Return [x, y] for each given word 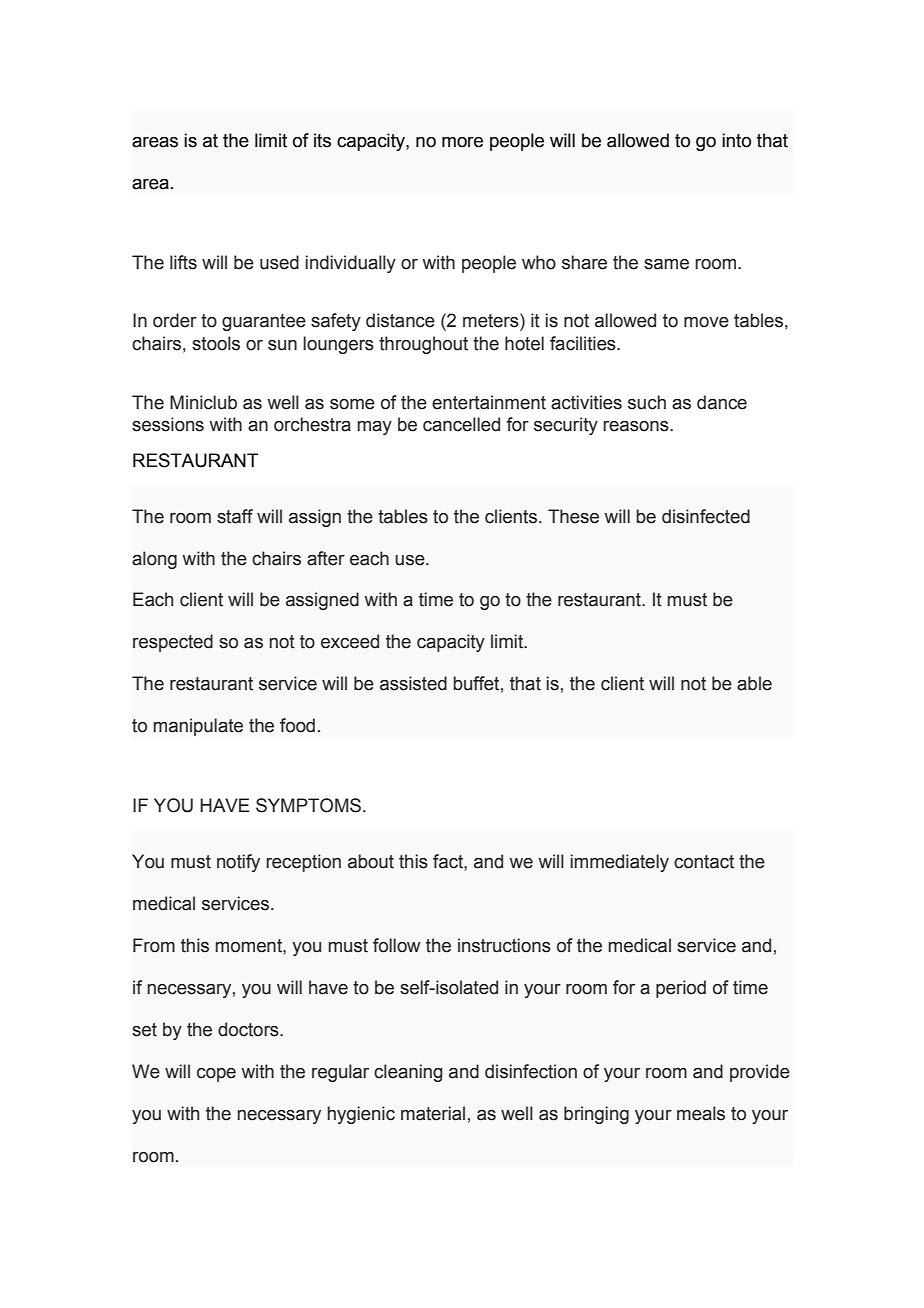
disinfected [706, 516]
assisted [413, 683]
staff [235, 516]
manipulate [198, 727]
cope [216, 1075]
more [462, 142]
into [736, 140]
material [433, 1113]
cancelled [461, 424]
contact [704, 862]
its [322, 140]
